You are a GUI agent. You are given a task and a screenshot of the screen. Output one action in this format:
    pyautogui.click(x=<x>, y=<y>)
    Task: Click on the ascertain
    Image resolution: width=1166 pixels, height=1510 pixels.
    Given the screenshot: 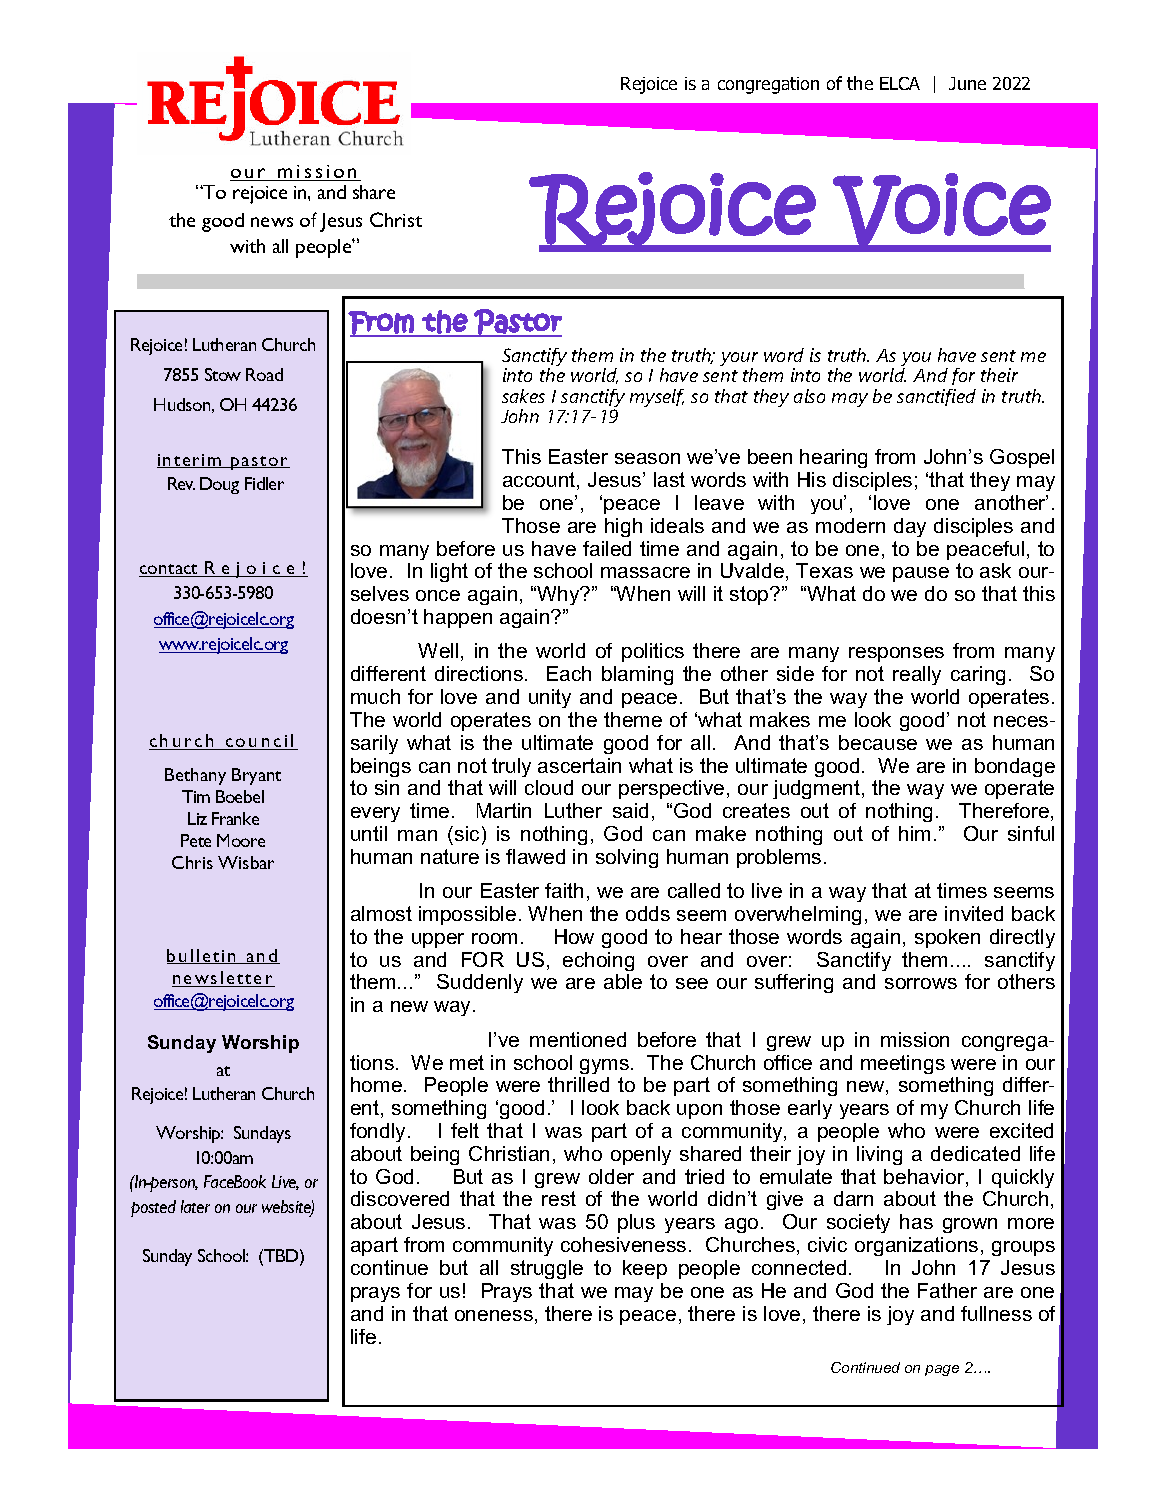 What is the action you would take?
    pyautogui.click(x=579, y=765)
